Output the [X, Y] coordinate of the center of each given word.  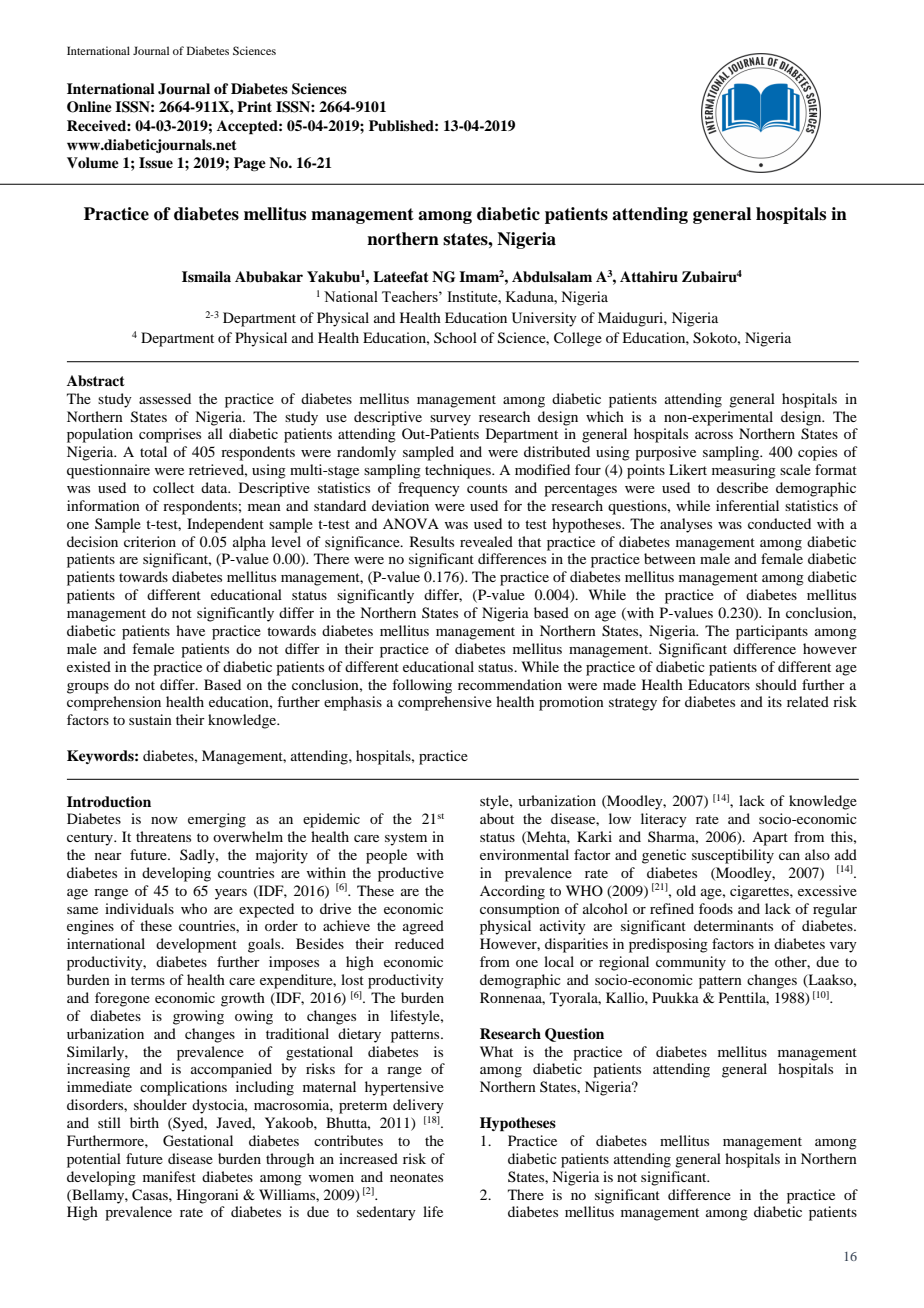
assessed [165, 398]
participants [772, 632]
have [190, 630]
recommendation [510, 684]
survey [450, 420]
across [714, 435]
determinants [733, 925]
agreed [423, 927]
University [544, 319]
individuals [139, 908]
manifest [169, 1176]
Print [254, 106]
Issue [156, 163]
